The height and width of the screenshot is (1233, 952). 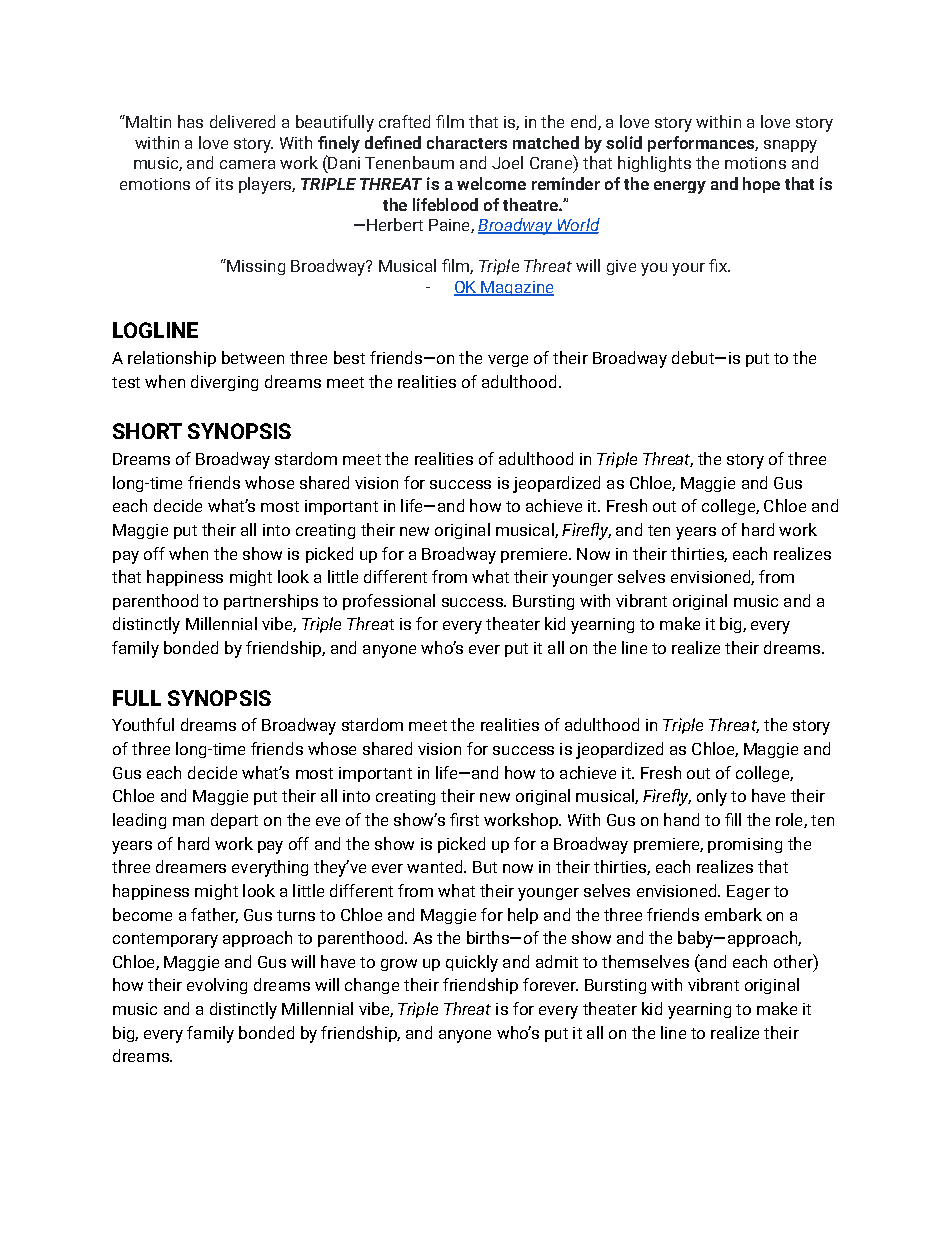 I want to click on Youthful, so click(x=143, y=724).
